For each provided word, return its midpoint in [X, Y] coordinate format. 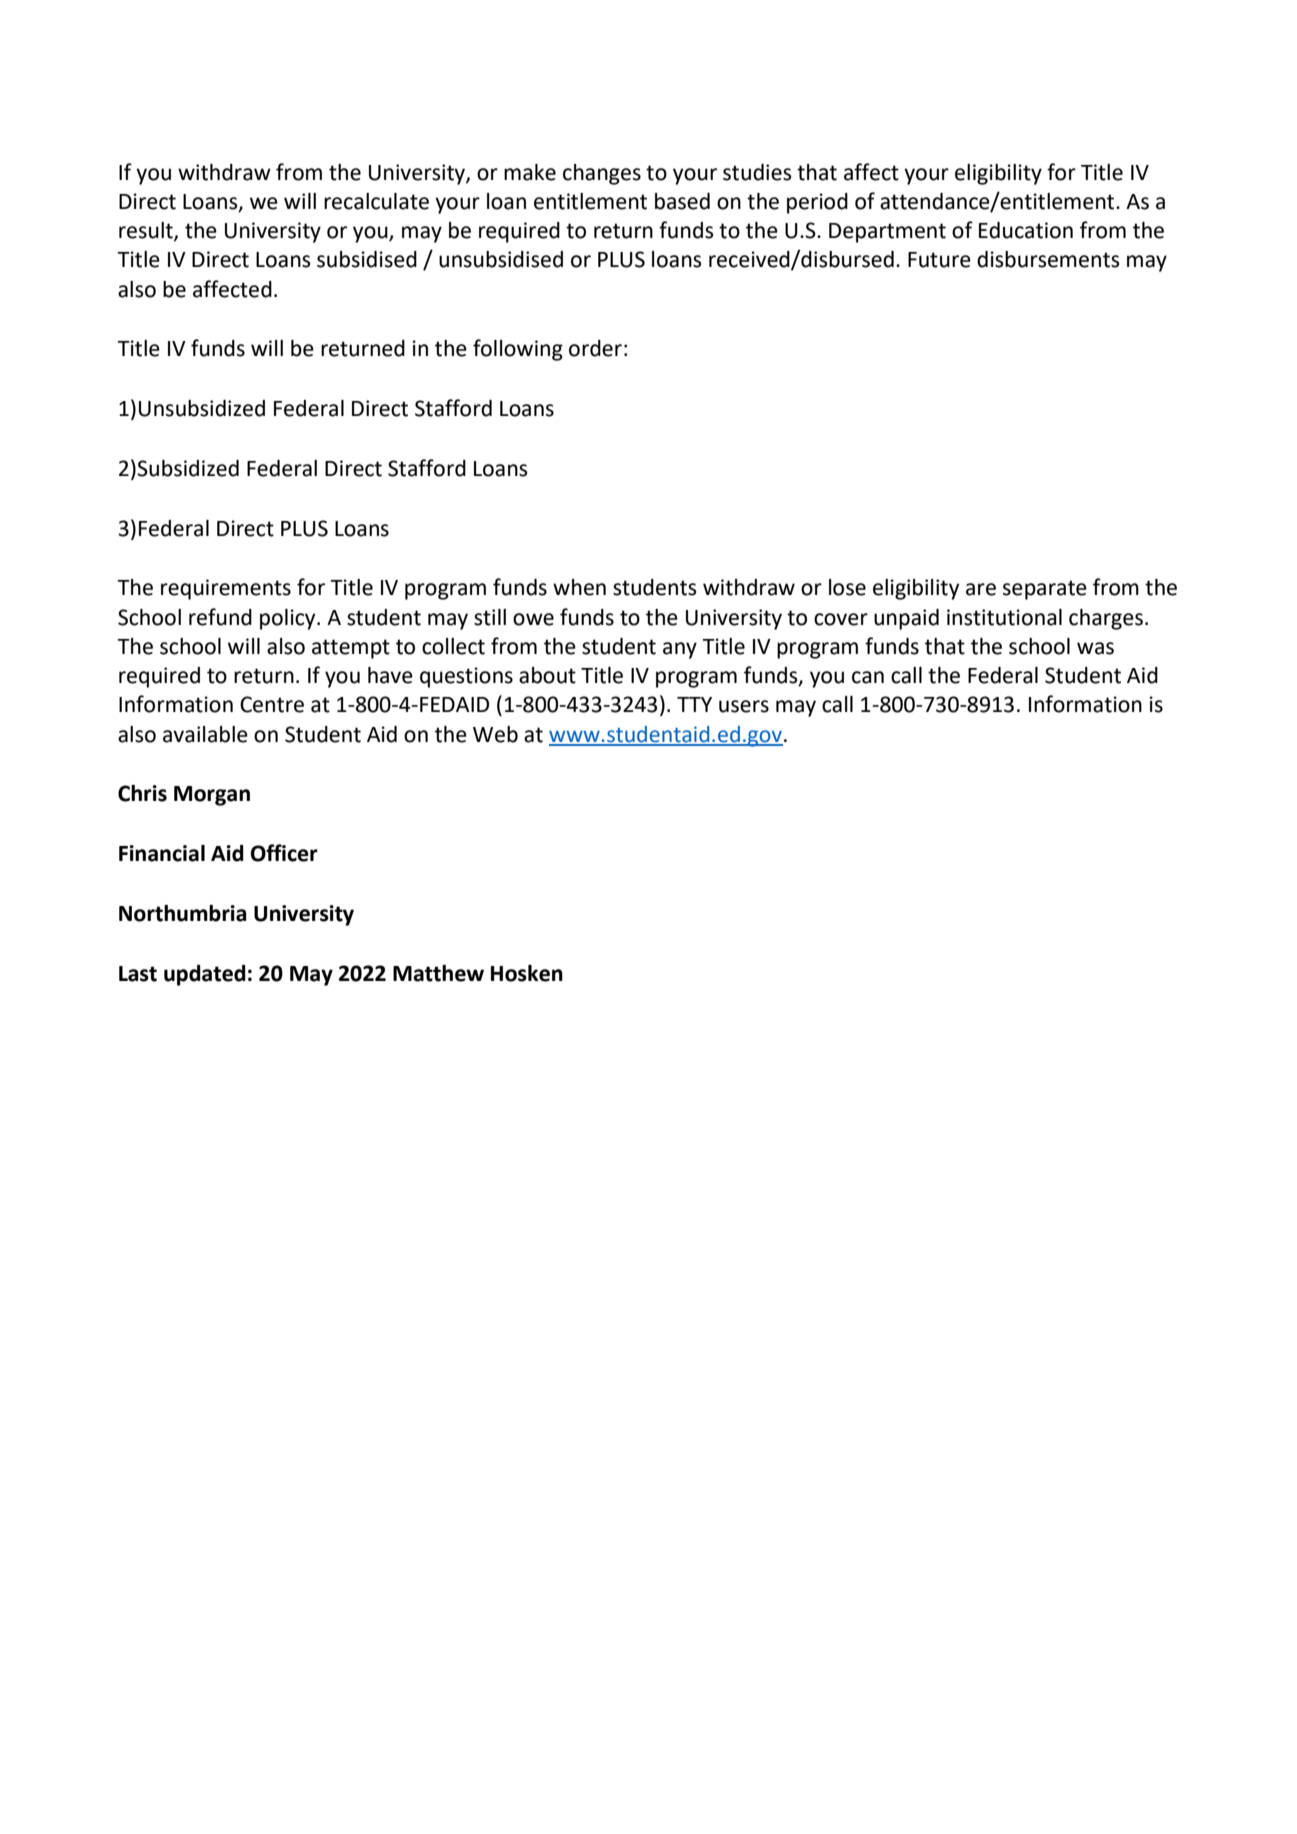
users [744, 706]
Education [1026, 230]
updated [205, 975]
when [579, 587]
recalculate [376, 201]
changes [602, 174]
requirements [226, 589]
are [981, 589]
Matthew [438, 973]
